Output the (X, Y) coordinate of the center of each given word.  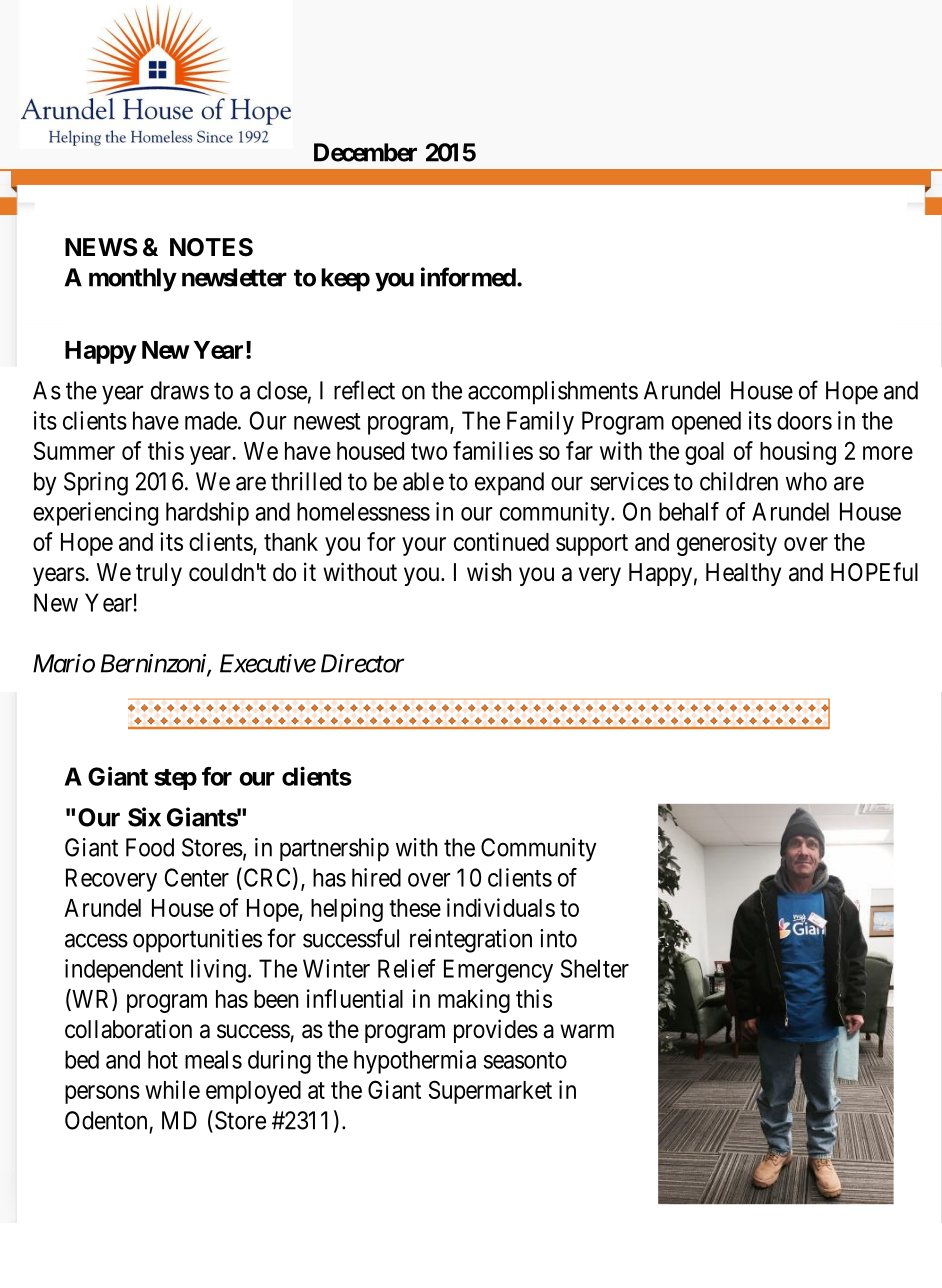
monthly (132, 280)
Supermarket (490, 1092)
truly (159, 574)
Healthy (743, 574)
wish (489, 572)
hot (163, 1059)
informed (468, 277)
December (365, 152)
